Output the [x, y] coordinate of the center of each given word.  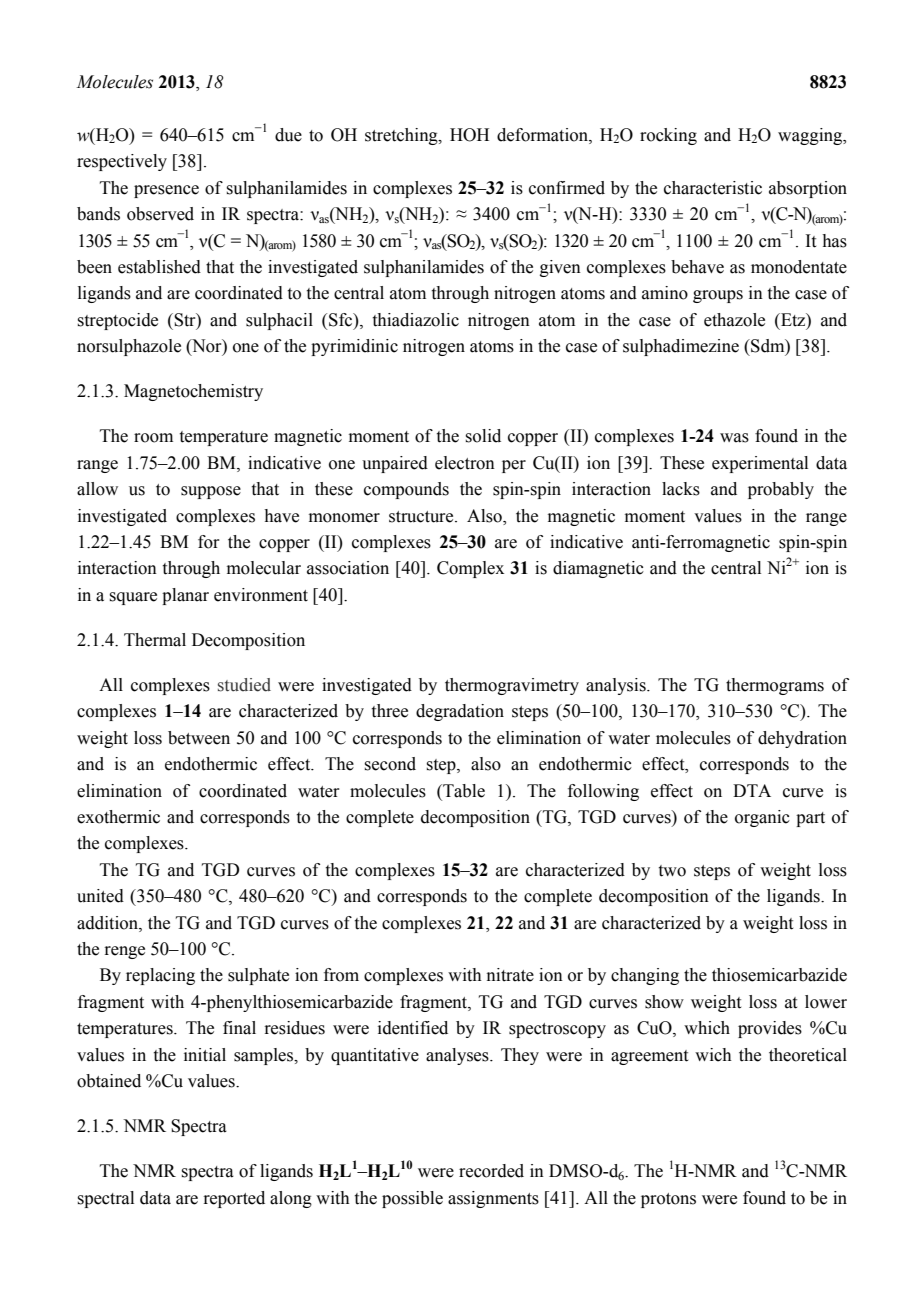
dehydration [802, 739]
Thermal [155, 640]
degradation [460, 712]
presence [166, 191]
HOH [469, 135]
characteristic [713, 188]
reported [234, 1199]
